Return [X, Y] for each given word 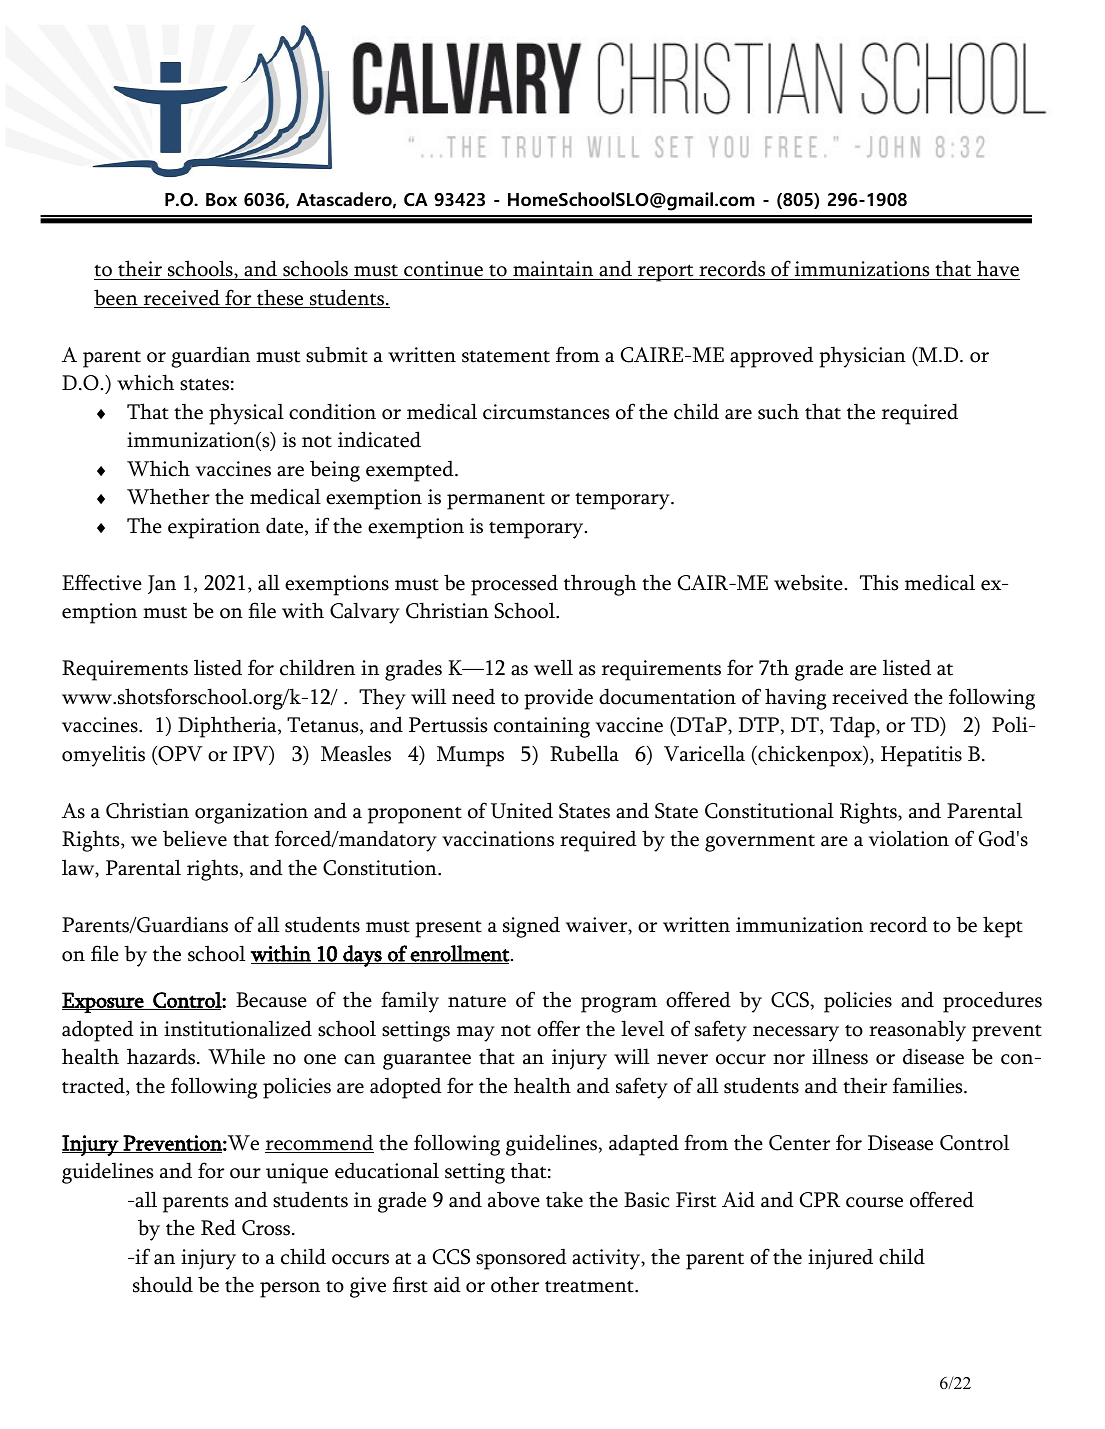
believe [195, 838]
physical [246, 414]
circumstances [546, 412]
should [163, 1284]
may [476, 1034]
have [998, 268]
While [236, 1056]
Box [221, 200]
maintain [553, 269]
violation [909, 838]
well [553, 667]
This [879, 582]
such [778, 411]
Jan [162, 584]
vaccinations [498, 839]
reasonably [917, 1031]
